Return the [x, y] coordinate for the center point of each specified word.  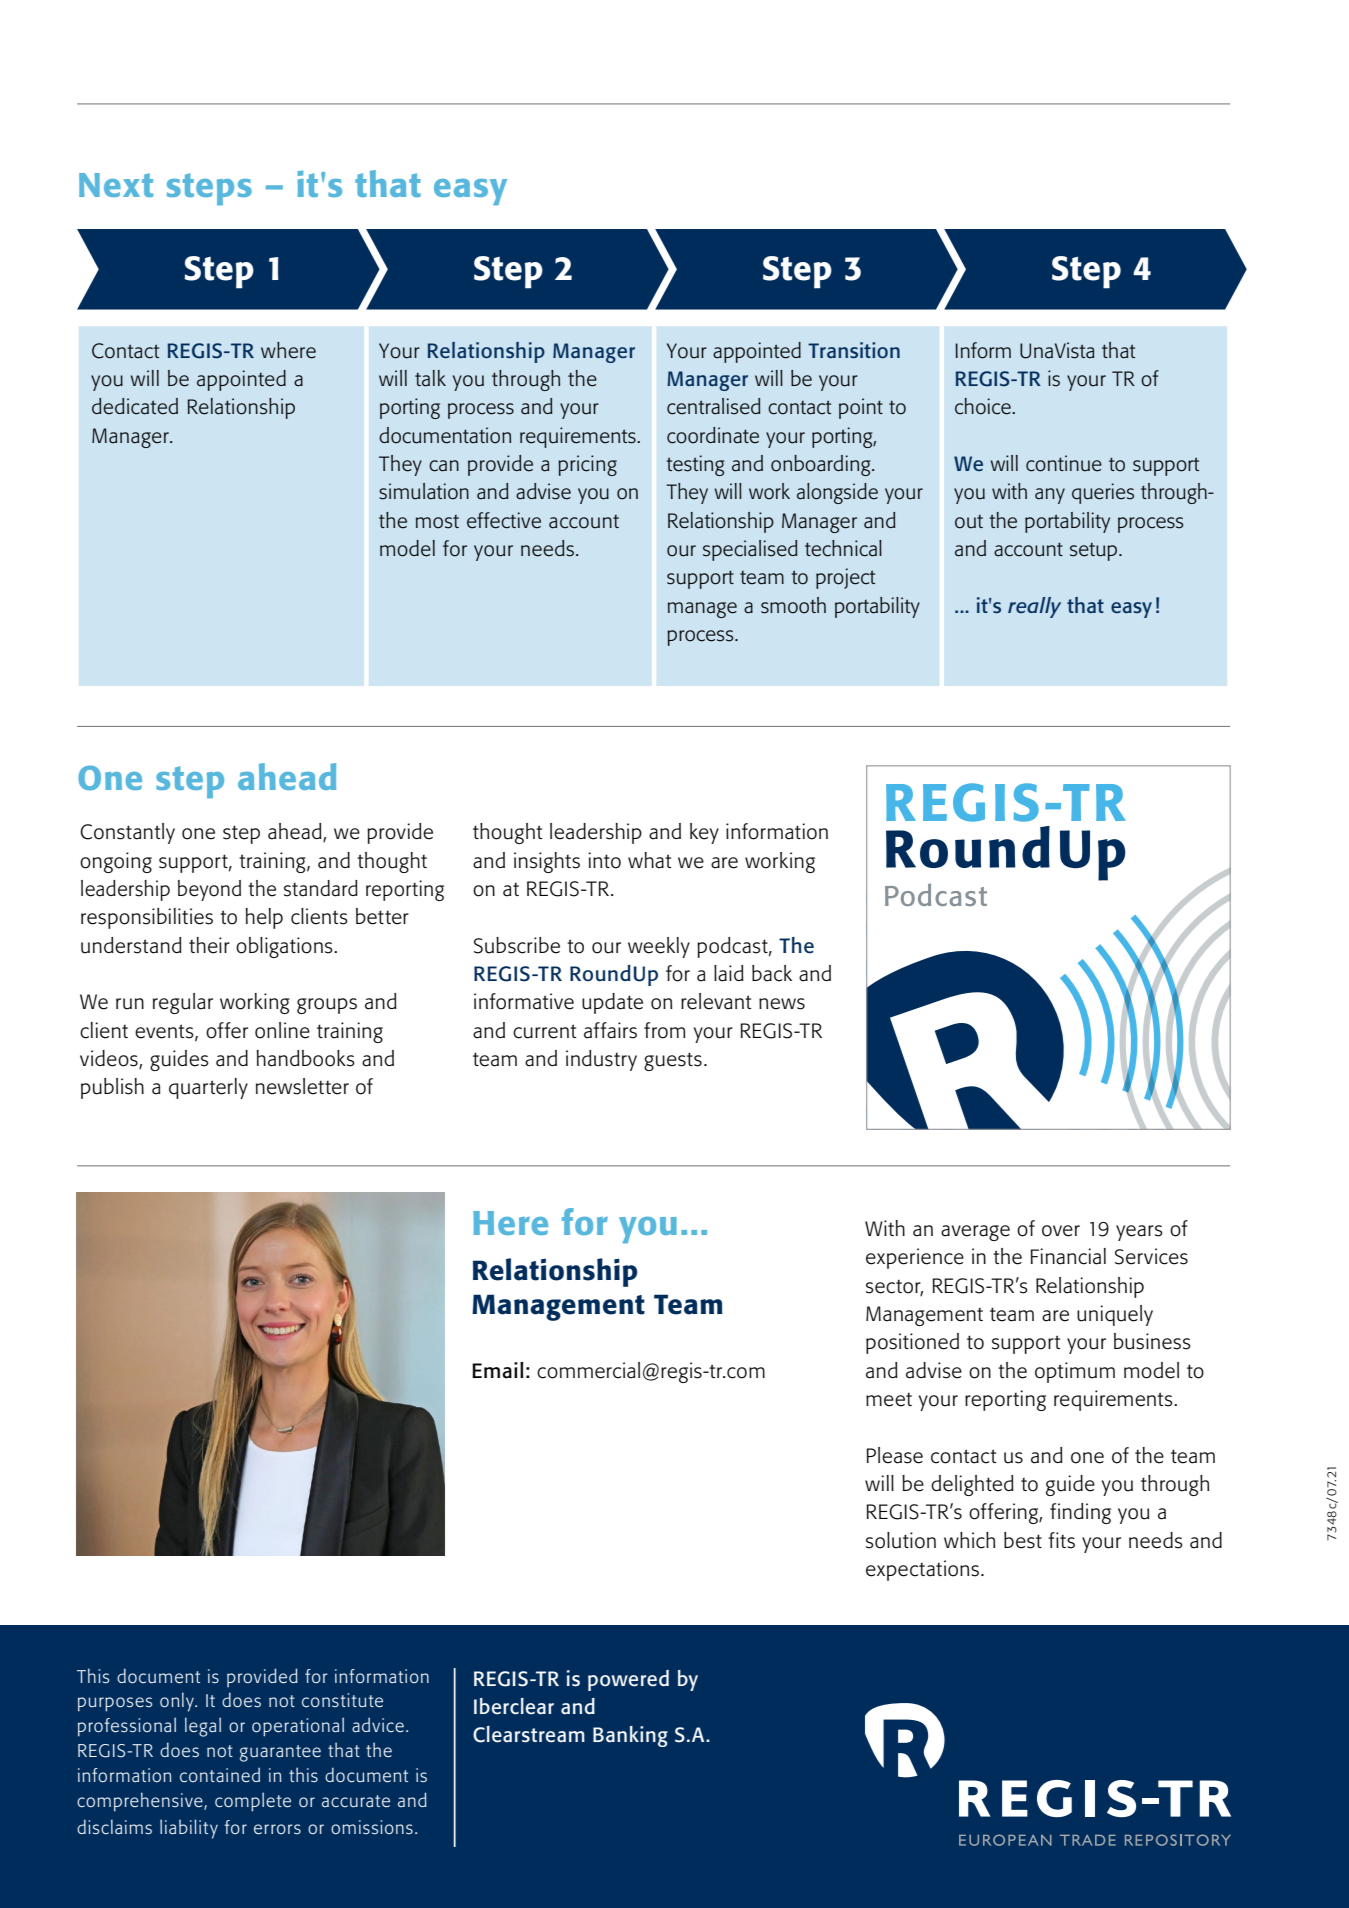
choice [984, 406]
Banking [630, 1736]
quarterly [208, 1088]
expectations [922, 1570]
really [1034, 607]
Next [116, 185]
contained [220, 1774]
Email [497, 1370]
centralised [713, 406]
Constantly [127, 833]
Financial [1068, 1256]
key [704, 833]
